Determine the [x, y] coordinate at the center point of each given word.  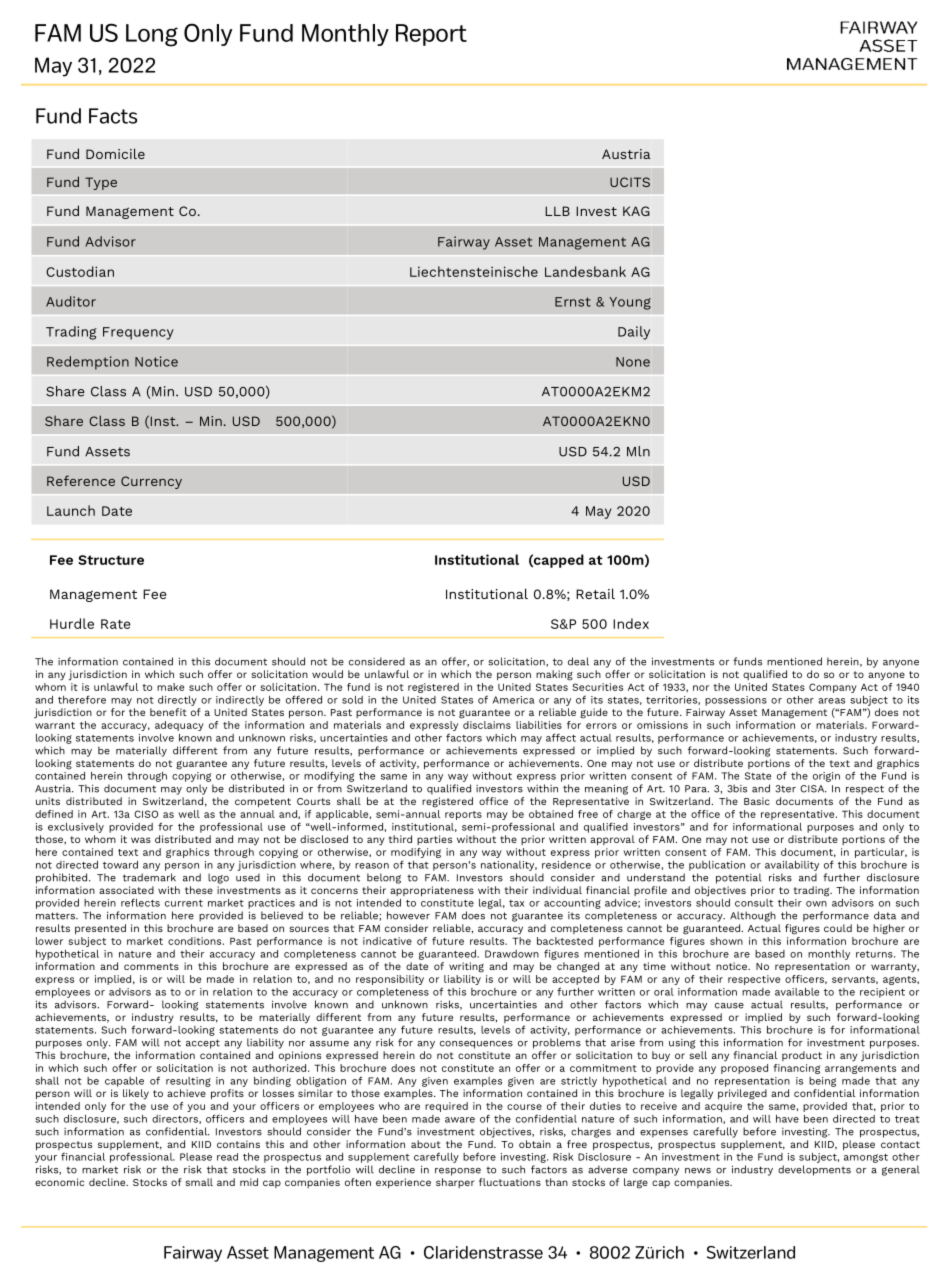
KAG [636, 211]
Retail [595, 593]
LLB [557, 211]
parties [434, 840]
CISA [813, 789]
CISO [146, 814]
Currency [151, 482]
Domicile [115, 153]
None [633, 362]
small [199, 1182]
